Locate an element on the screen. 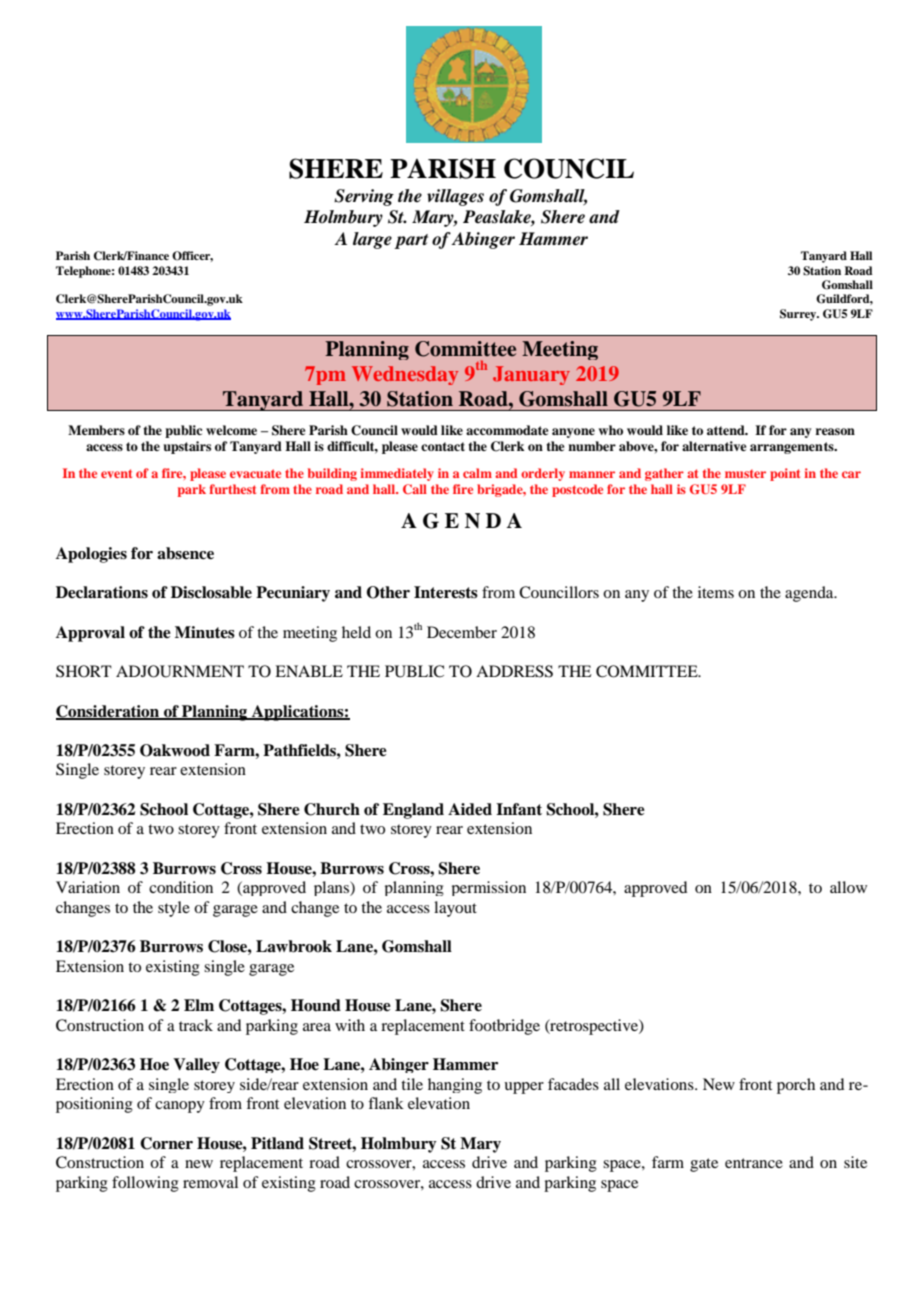 This screenshot has width=924, height=1308. Corner is located at coordinates (166, 1143).
